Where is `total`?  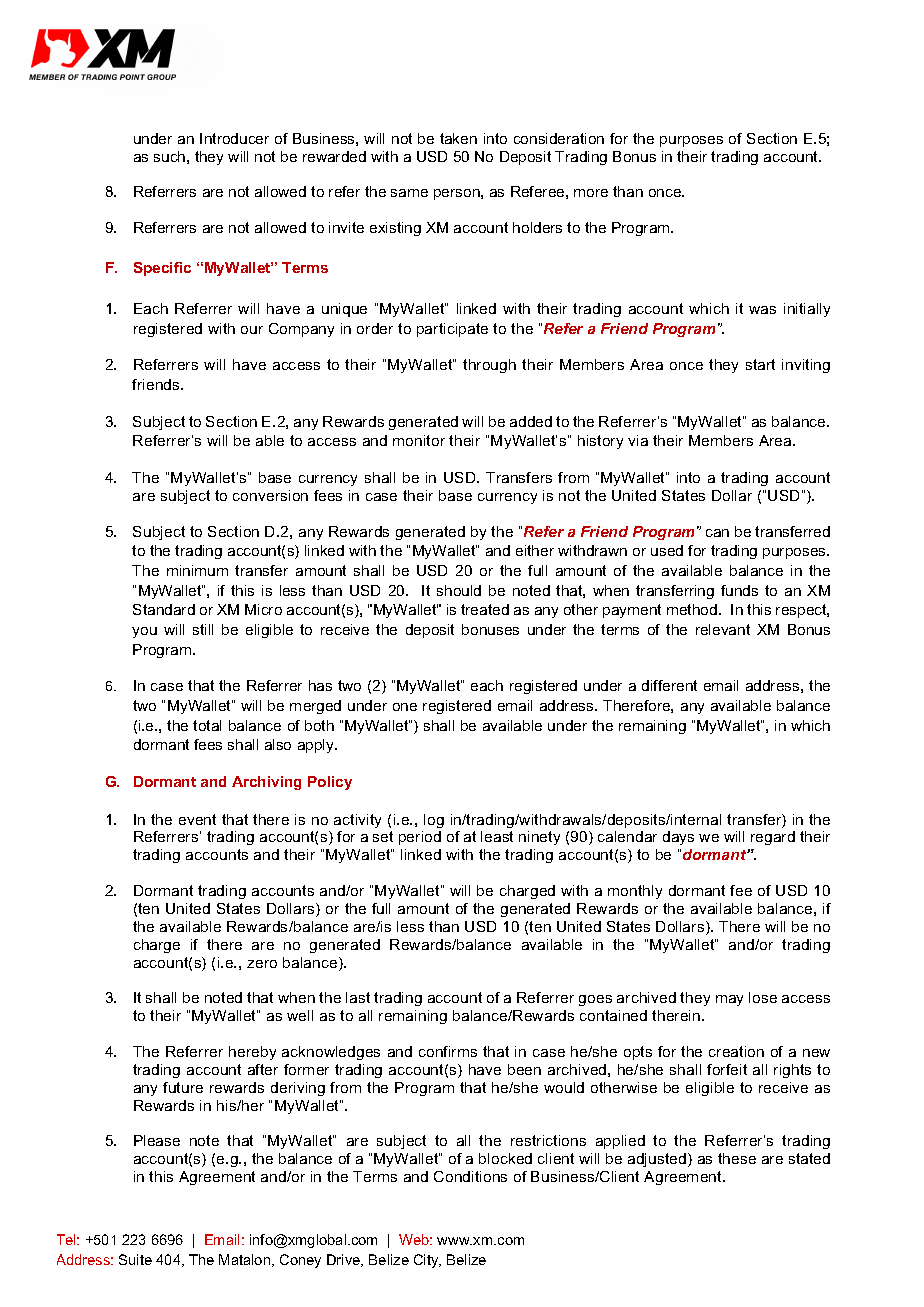
total is located at coordinates (207, 725).
